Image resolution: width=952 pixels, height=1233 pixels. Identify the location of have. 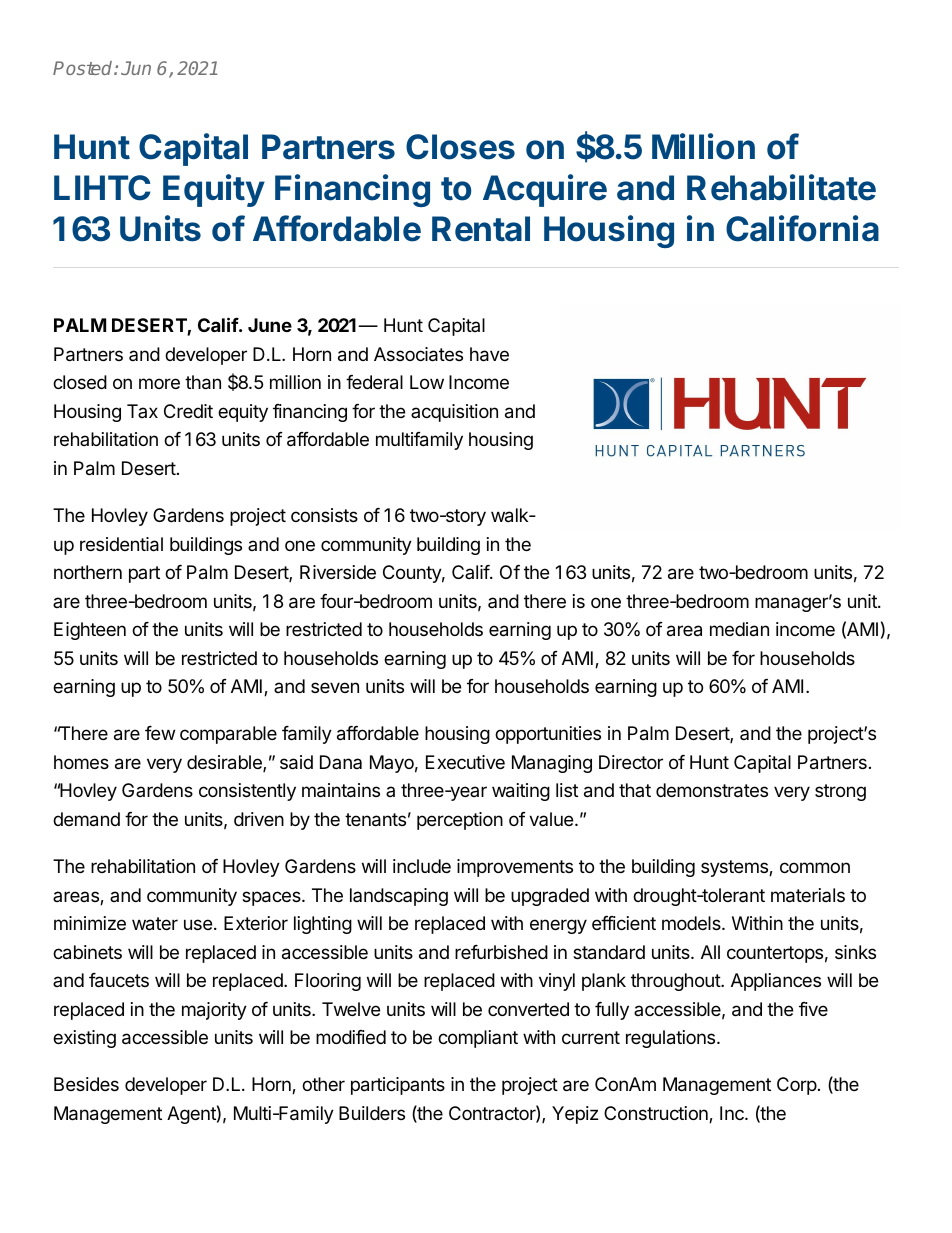
(489, 354).
